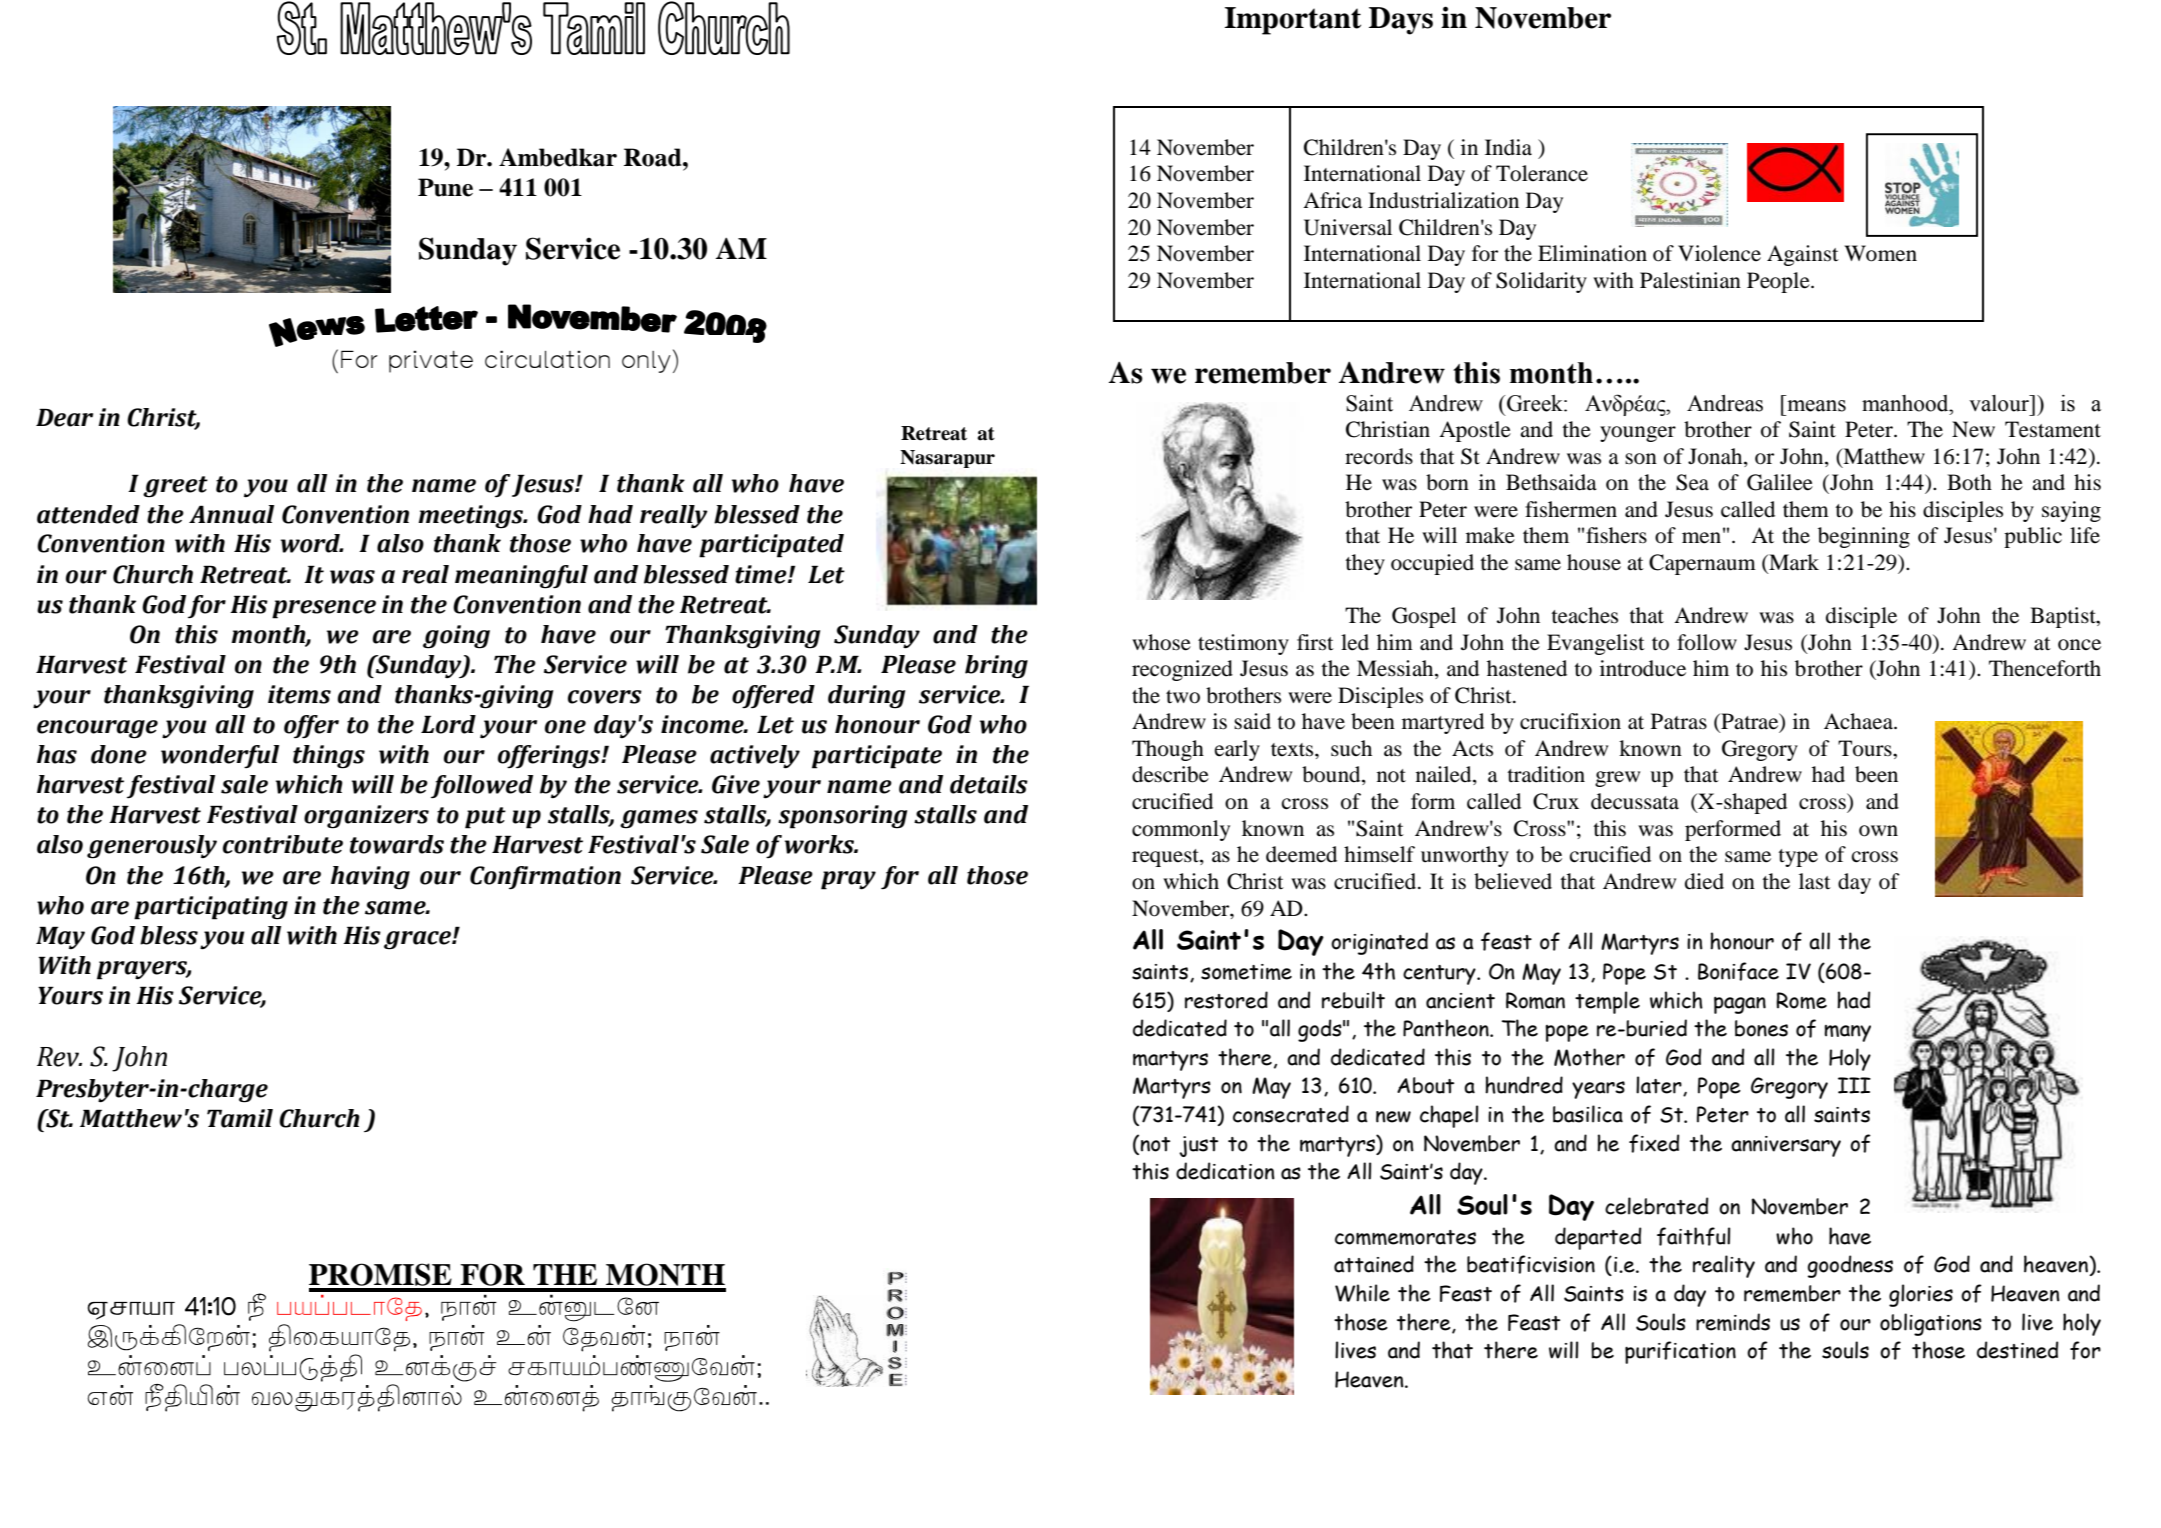 The image size is (2161, 1528). I want to click on private, so click(431, 362).
